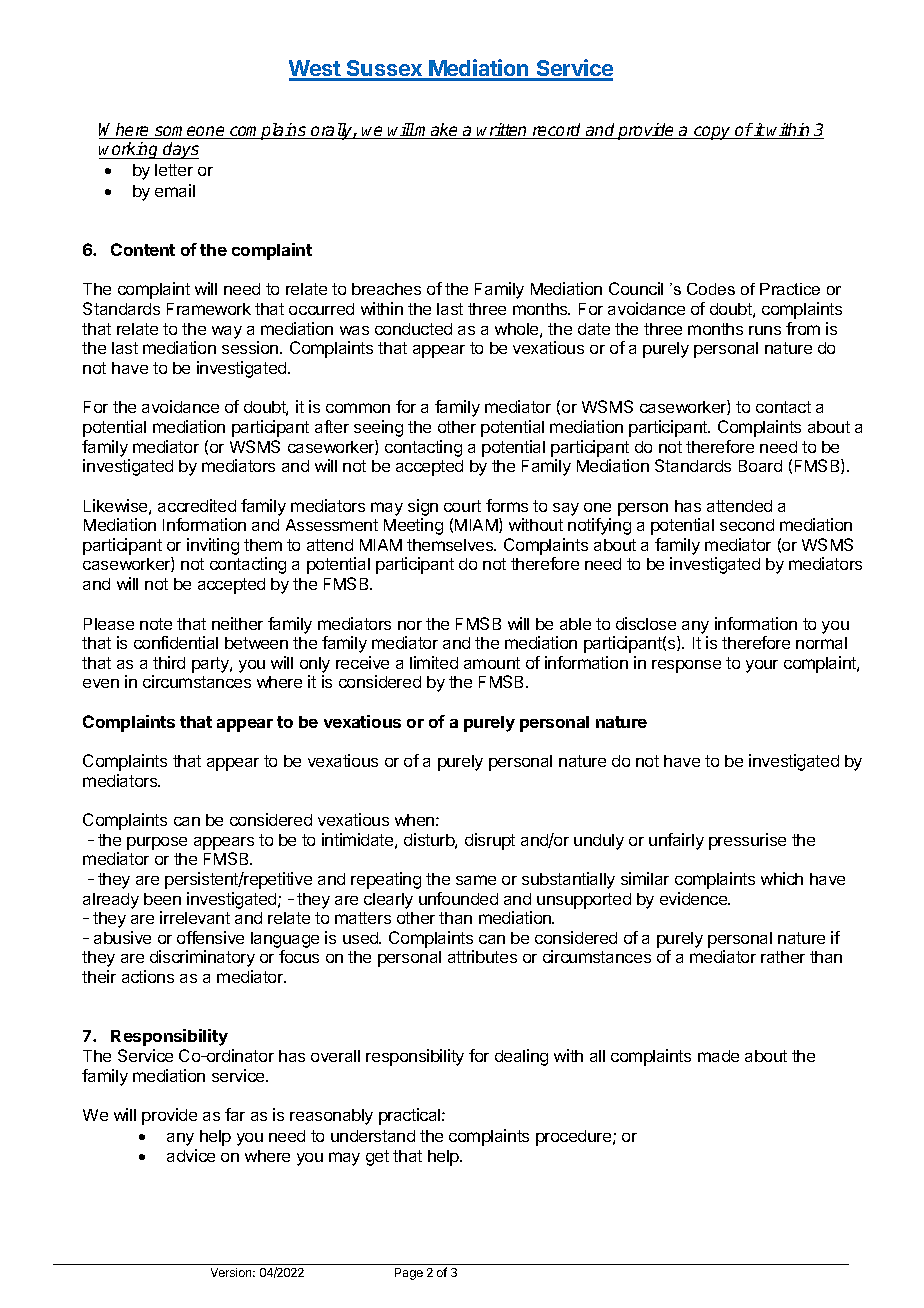 The height and width of the page is (1308, 924). Describe the element at coordinates (174, 170) in the page. I see `letter` at that location.
